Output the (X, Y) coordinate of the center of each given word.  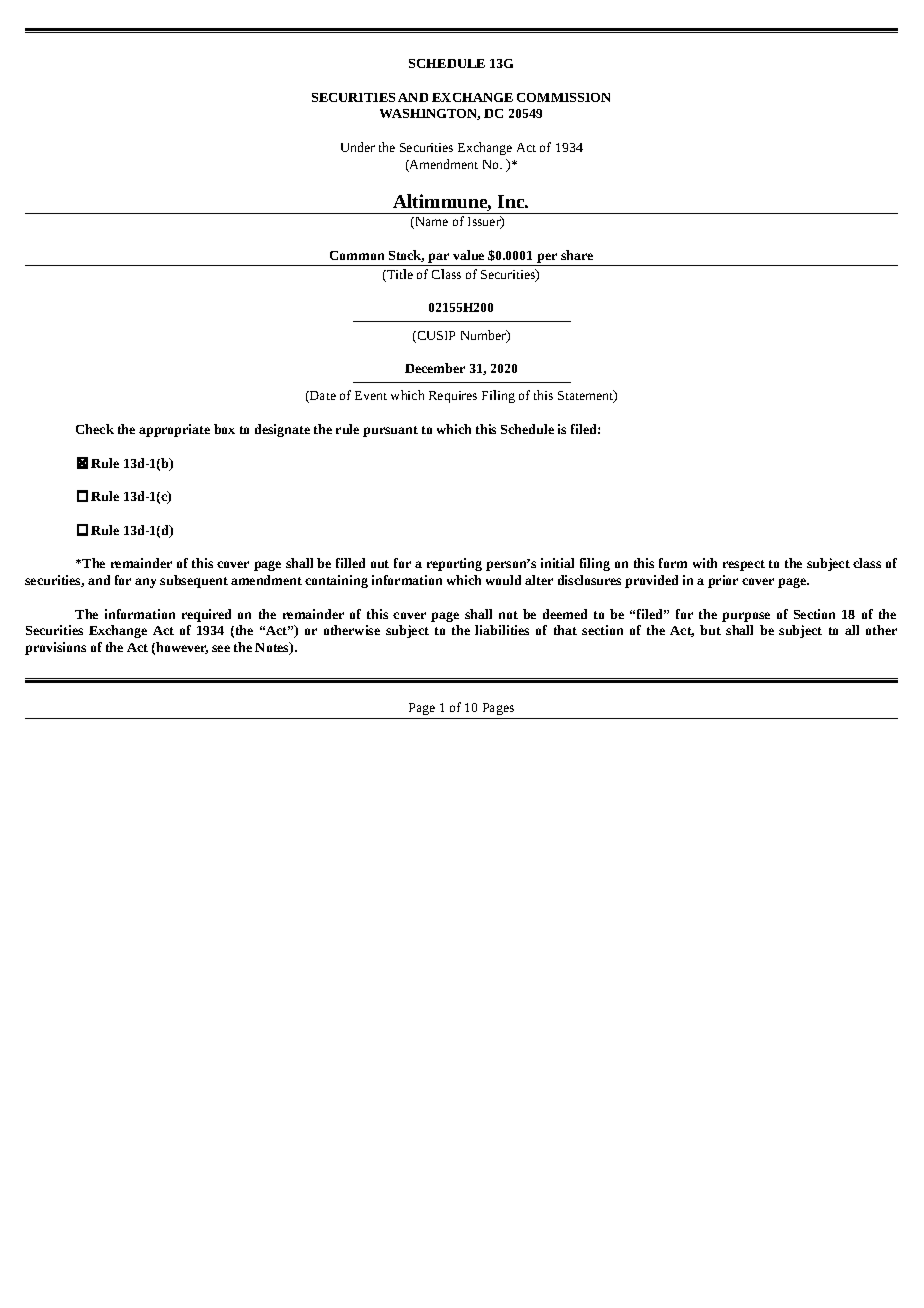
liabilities (502, 630)
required (206, 615)
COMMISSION (563, 97)
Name (430, 223)
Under (358, 147)
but (710, 630)
